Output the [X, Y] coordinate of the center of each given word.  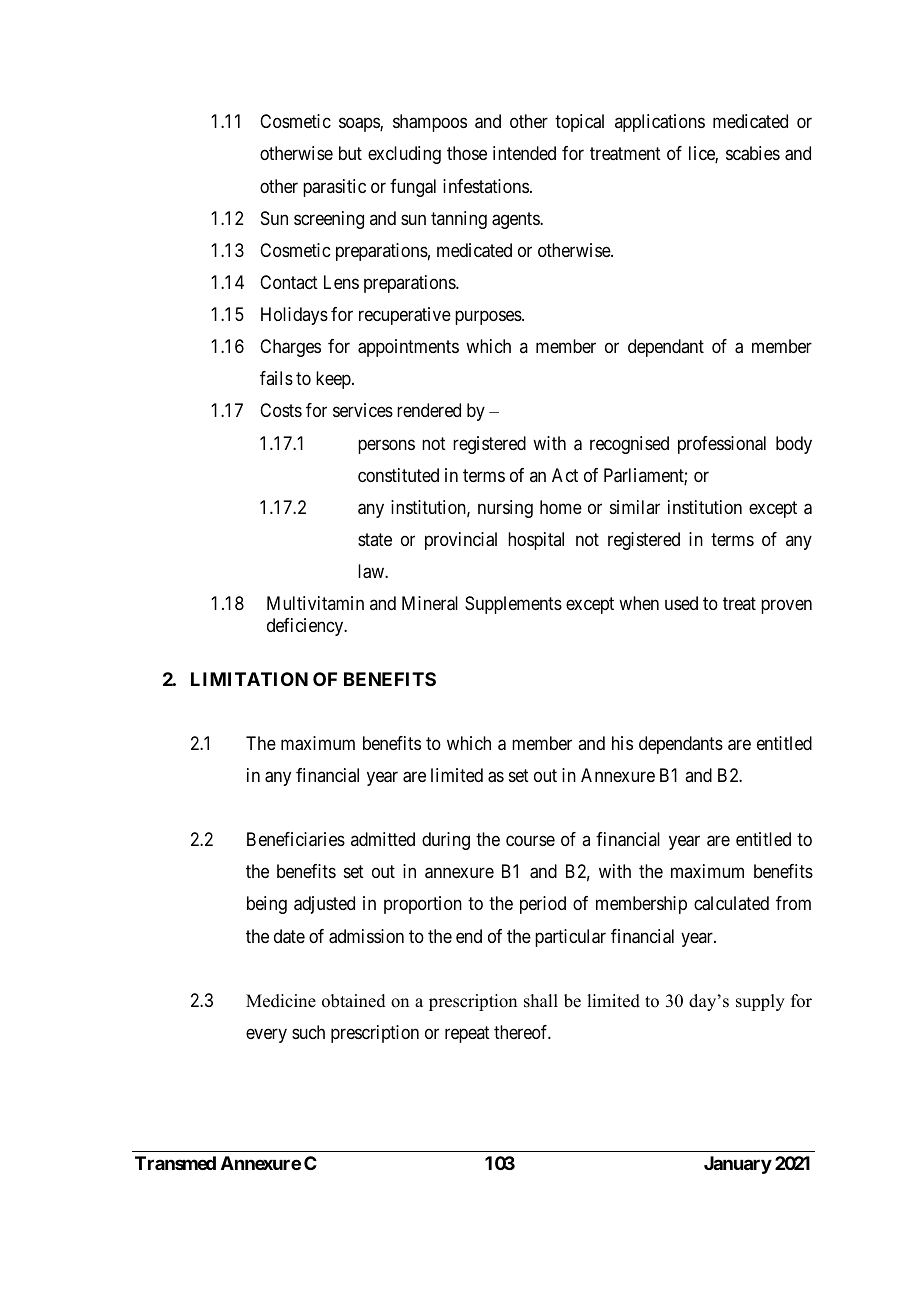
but [350, 153]
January [738, 1165]
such [308, 1032]
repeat [467, 1034]
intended [524, 153]
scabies [753, 153]
